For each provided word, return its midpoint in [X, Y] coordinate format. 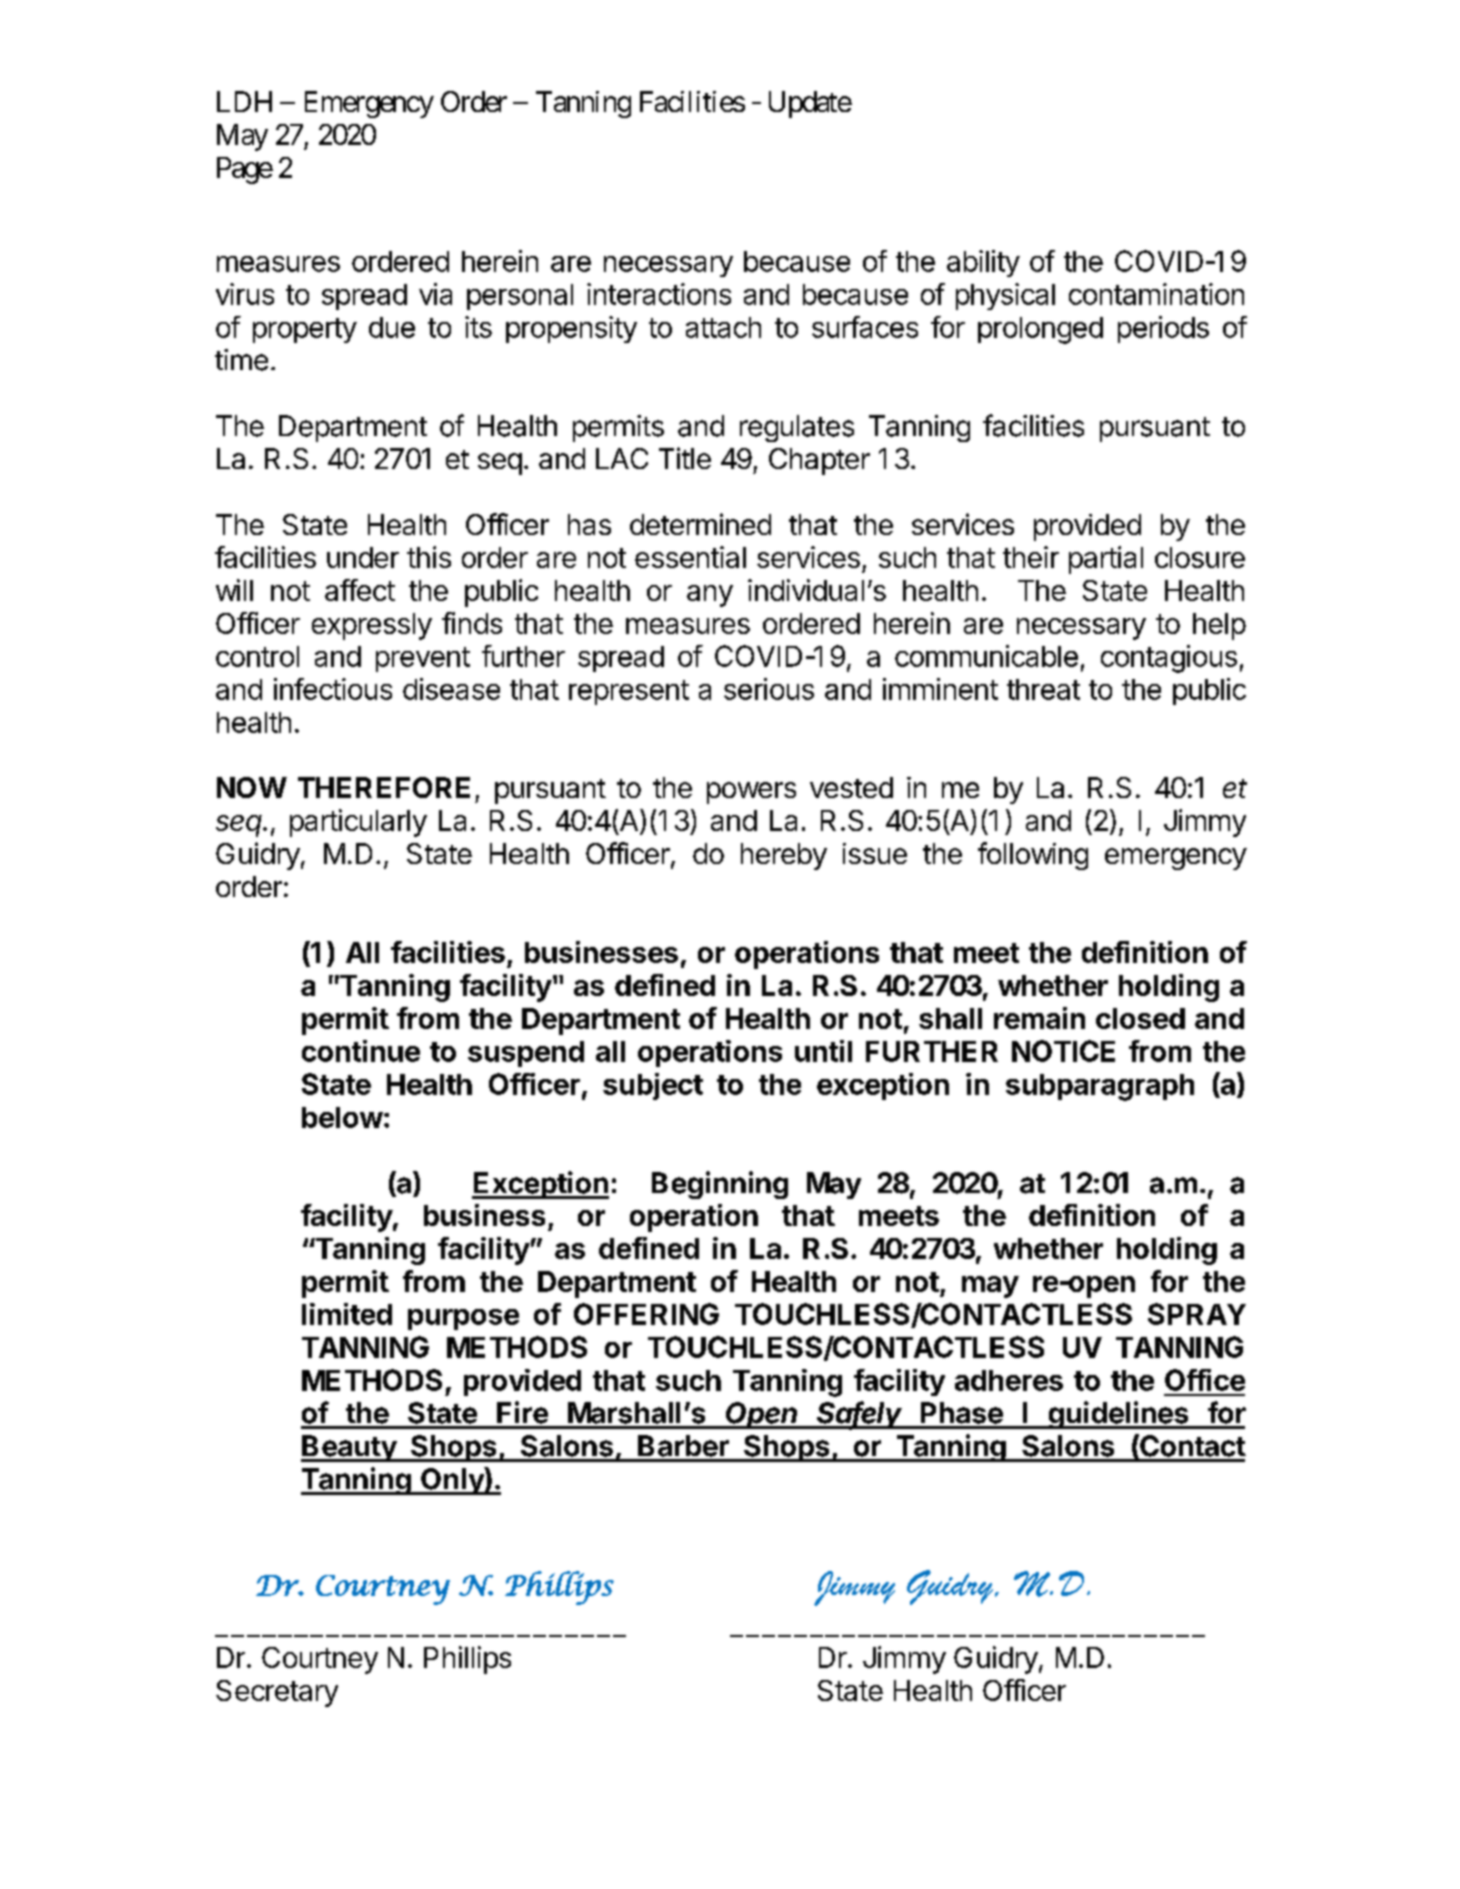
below [342, 1117]
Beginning [720, 1185]
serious [769, 689]
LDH [244, 101]
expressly [372, 626]
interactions [659, 294]
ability [983, 263]
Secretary [277, 1693]
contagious [1169, 659]
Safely [860, 1415]
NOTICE [1063, 1051]
